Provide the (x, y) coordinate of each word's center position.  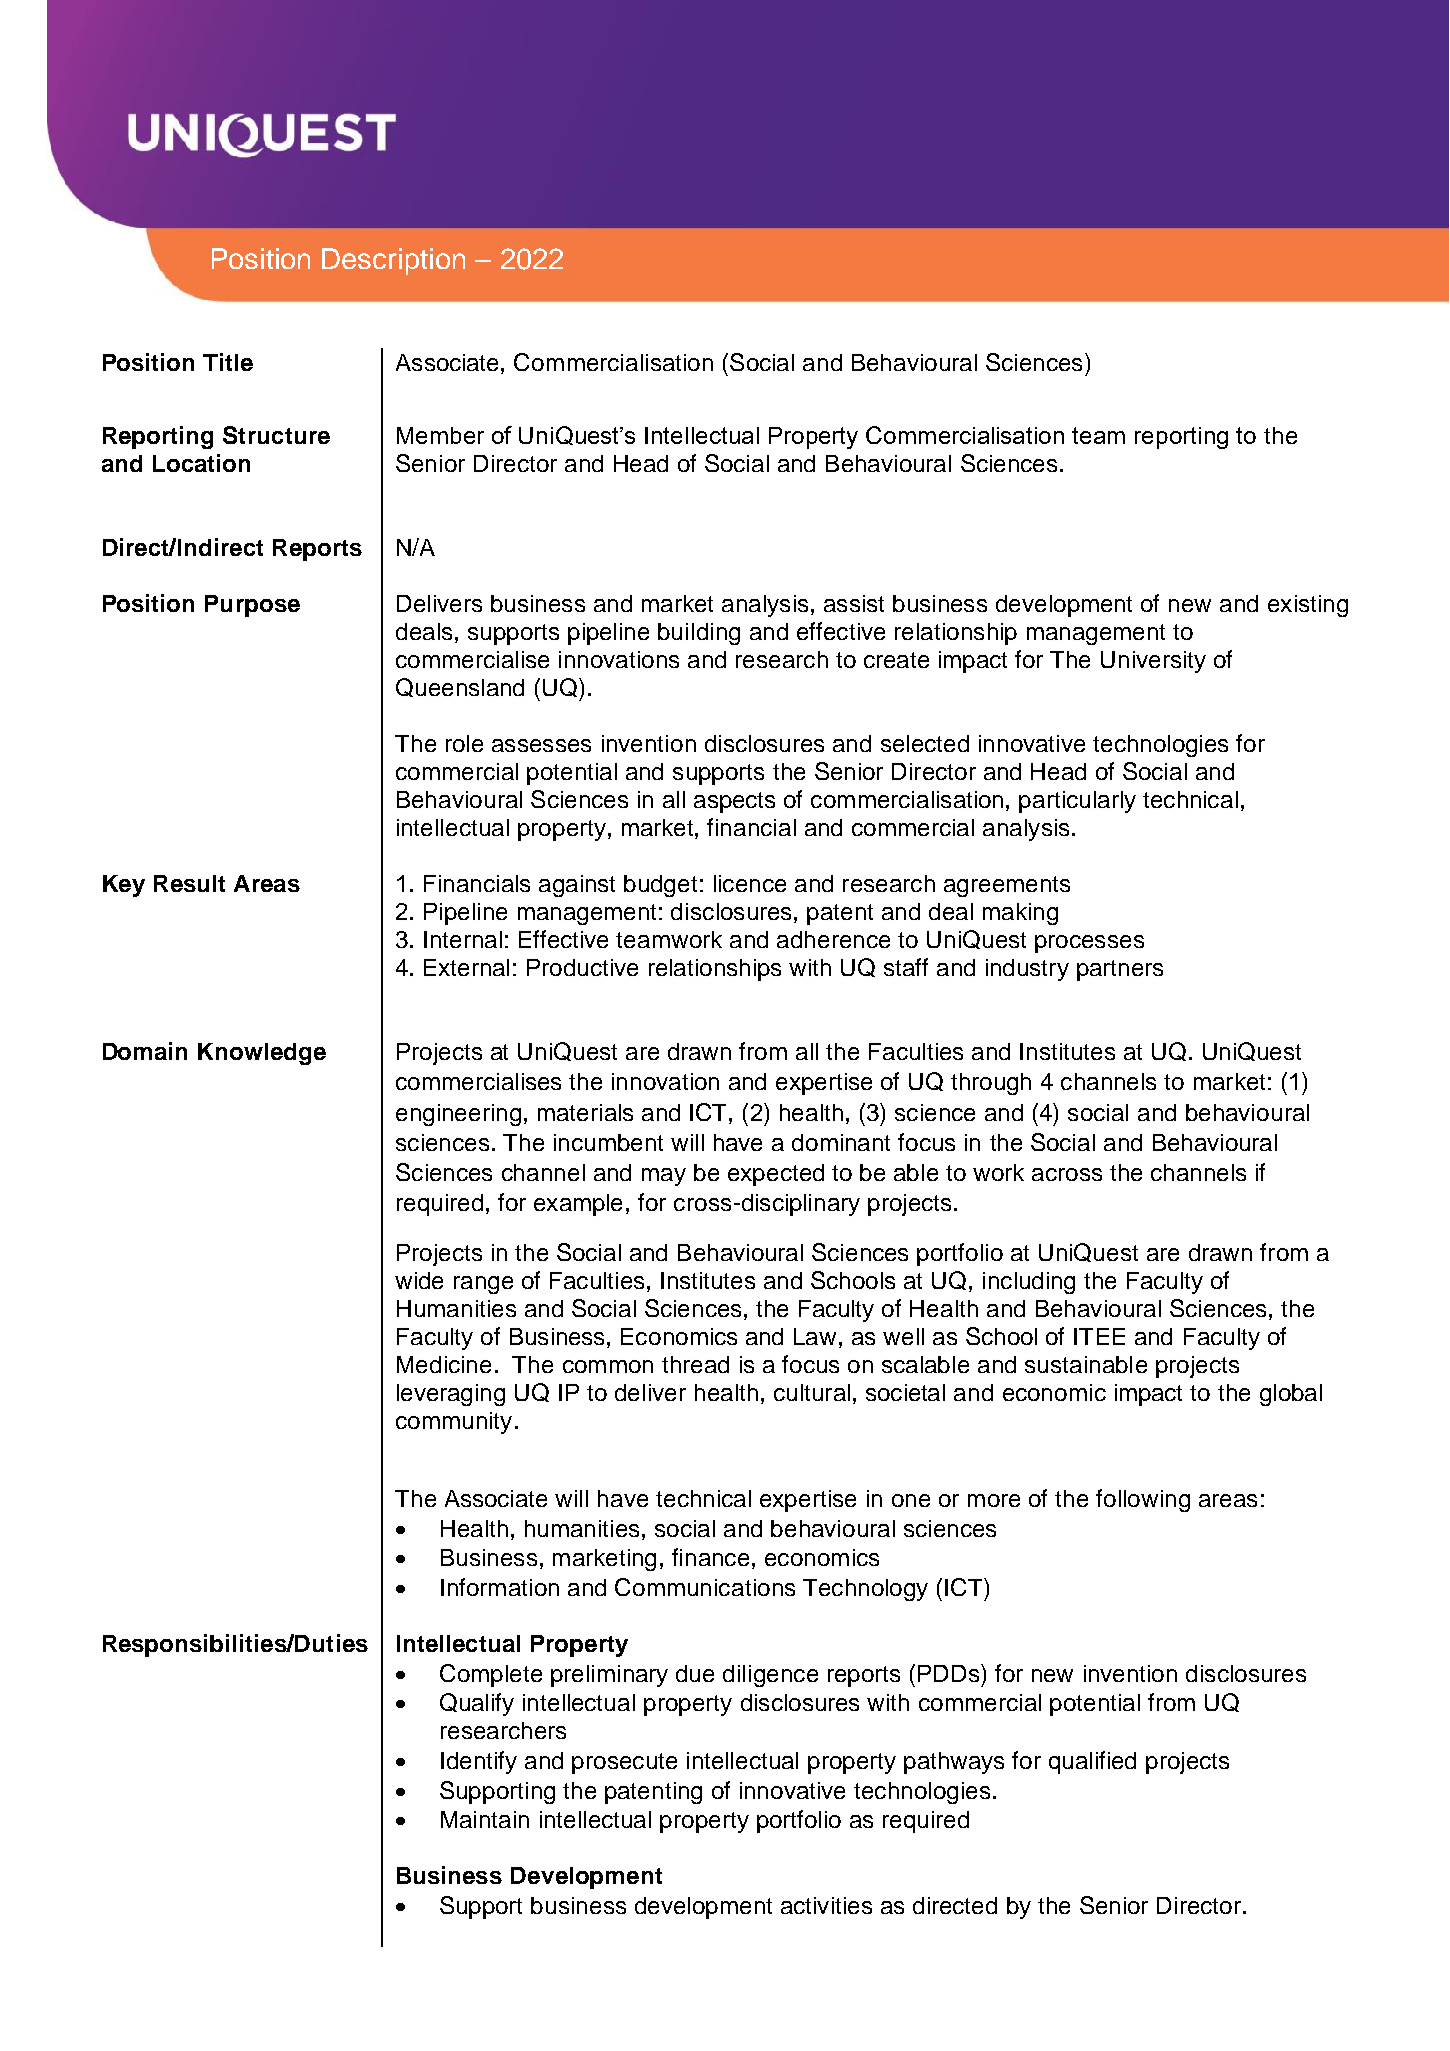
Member (440, 435)
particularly (1077, 802)
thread (695, 1364)
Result (189, 883)
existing (1308, 606)
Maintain (485, 1819)
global (1291, 1395)
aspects (734, 802)
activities (826, 1905)
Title (228, 362)
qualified (1092, 1762)
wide (419, 1280)
